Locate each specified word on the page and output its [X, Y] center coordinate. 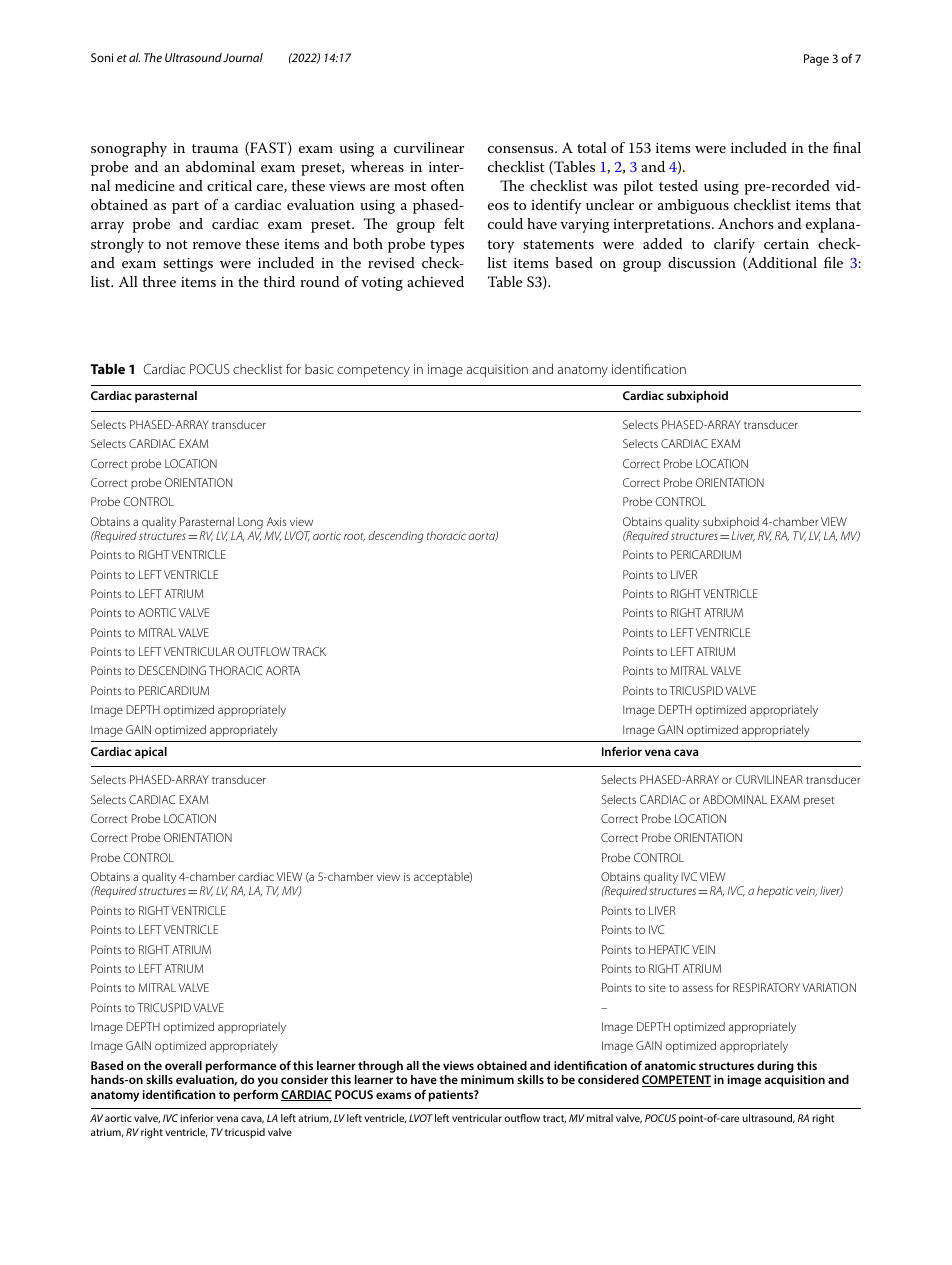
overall [183, 1065]
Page [816, 60]
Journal [243, 57]
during [775, 1067]
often [447, 185]
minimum [487, 1079]
